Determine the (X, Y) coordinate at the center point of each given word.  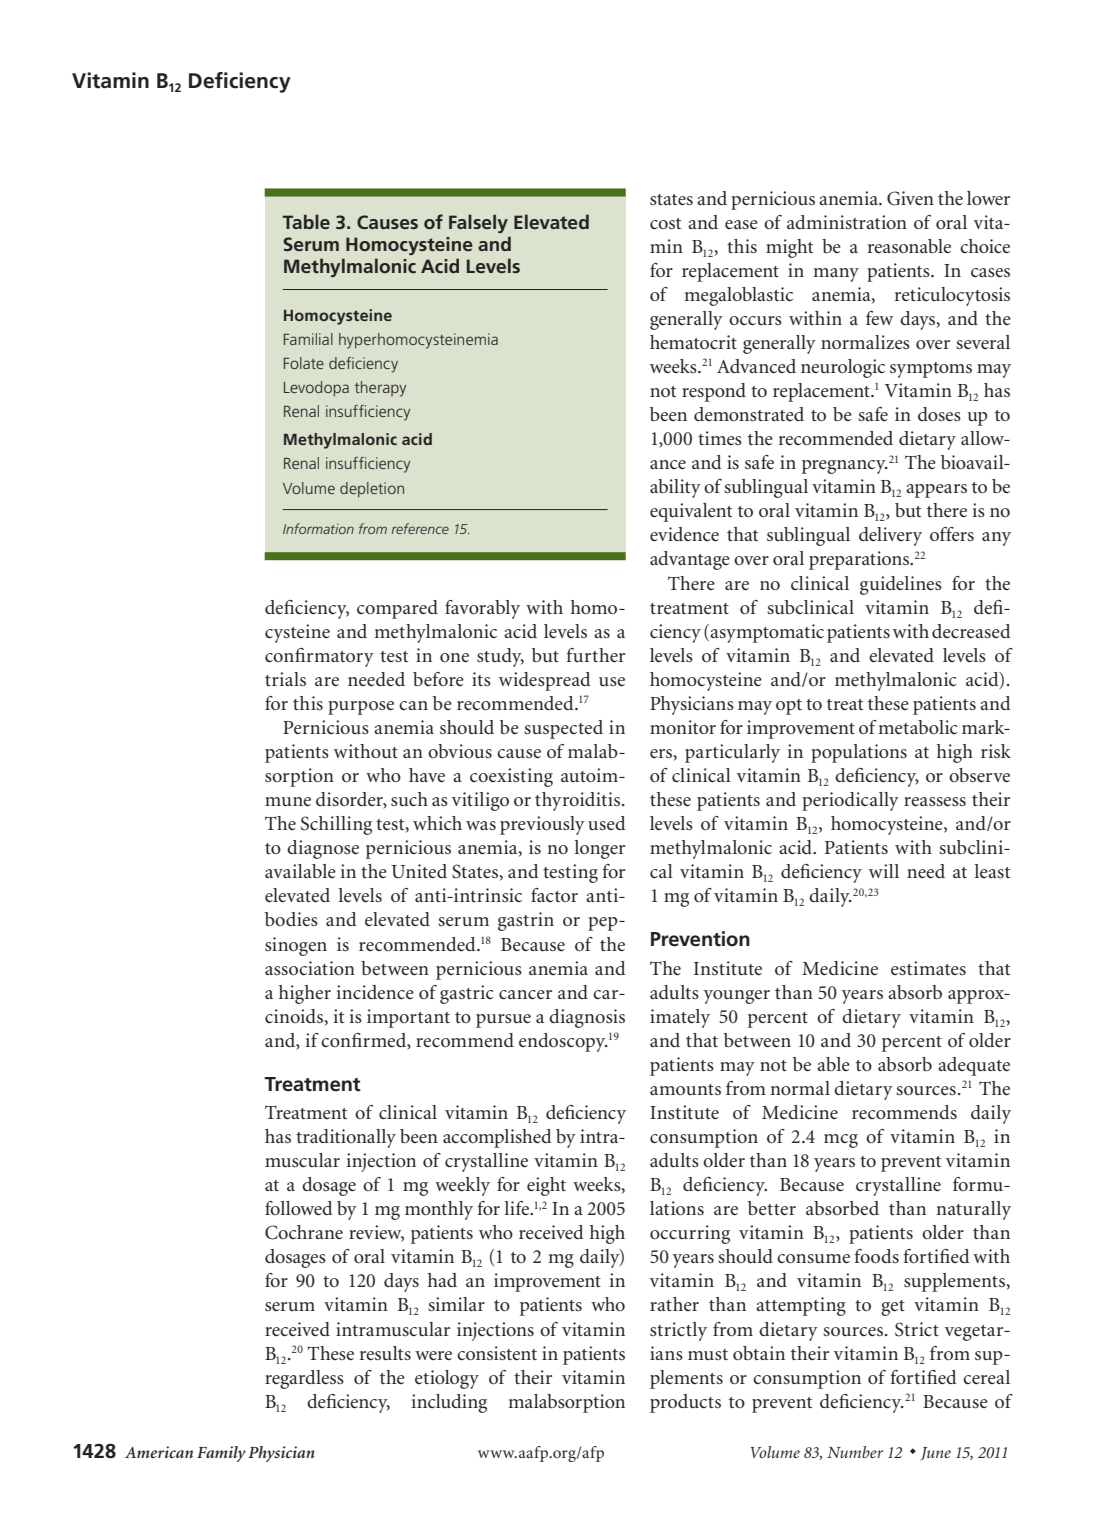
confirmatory (319, 657)
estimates (928, 968)
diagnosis (587, 1018)
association (310, 968)
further (595, 655)
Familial (308, 339)
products (685, 1403)
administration (847, 222)
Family (221, 1454)
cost (665, 224)
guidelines (901, 585)
